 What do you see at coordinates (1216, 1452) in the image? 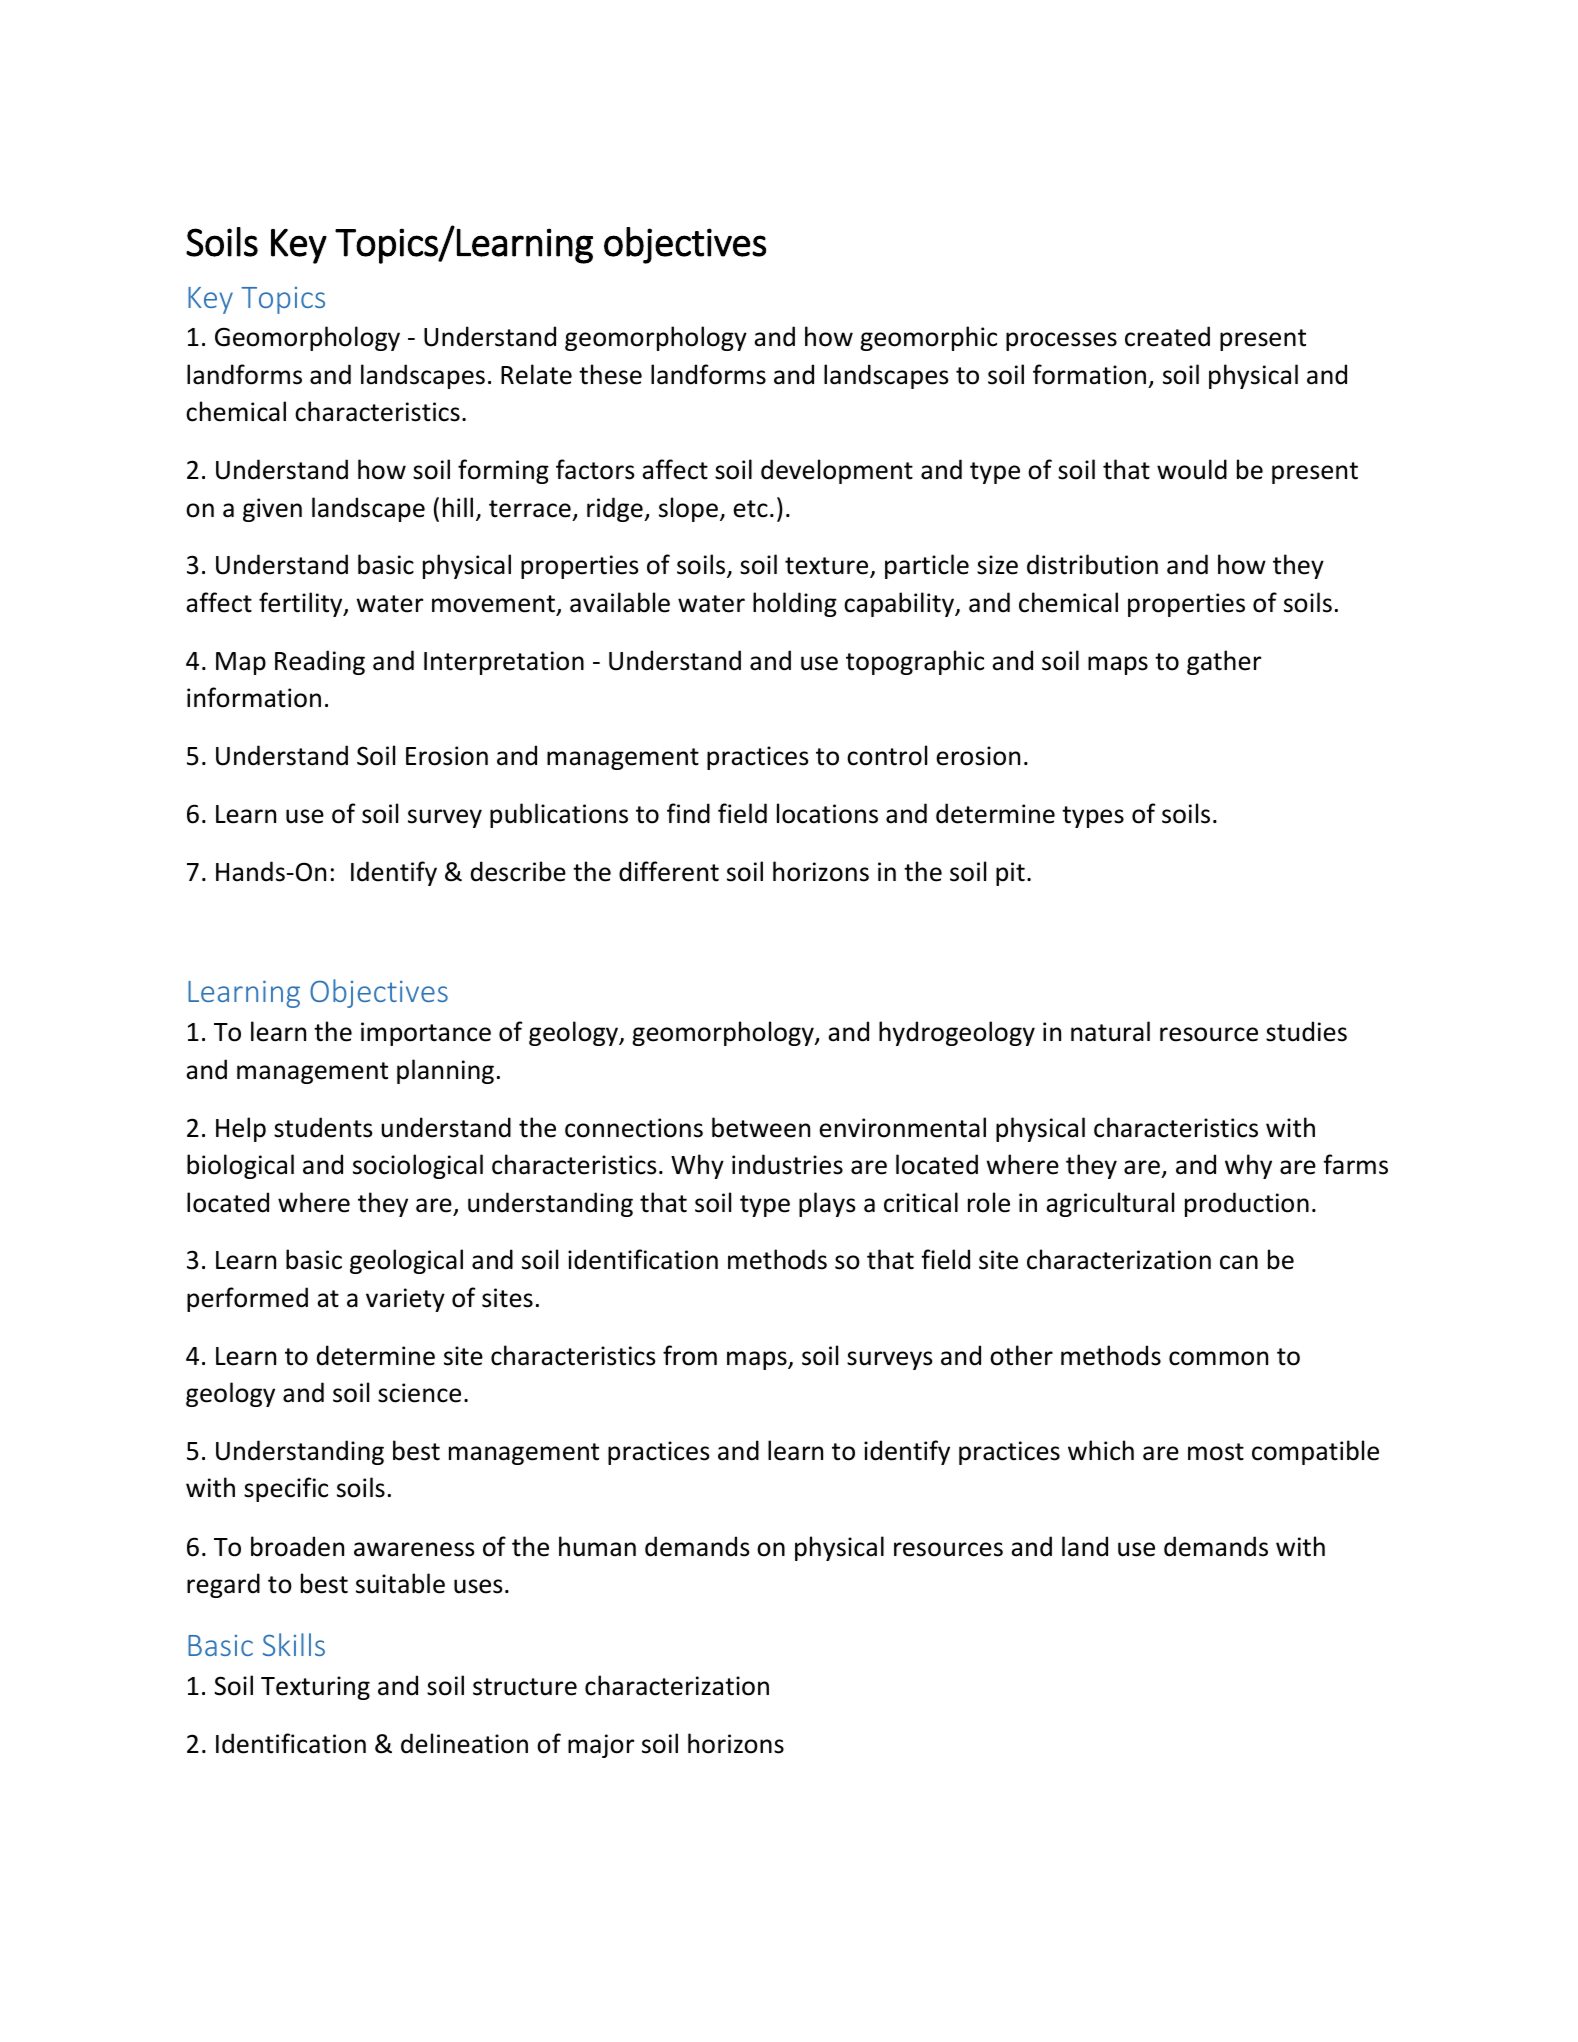
I see `most` at bounding box center [1216, 1452].
